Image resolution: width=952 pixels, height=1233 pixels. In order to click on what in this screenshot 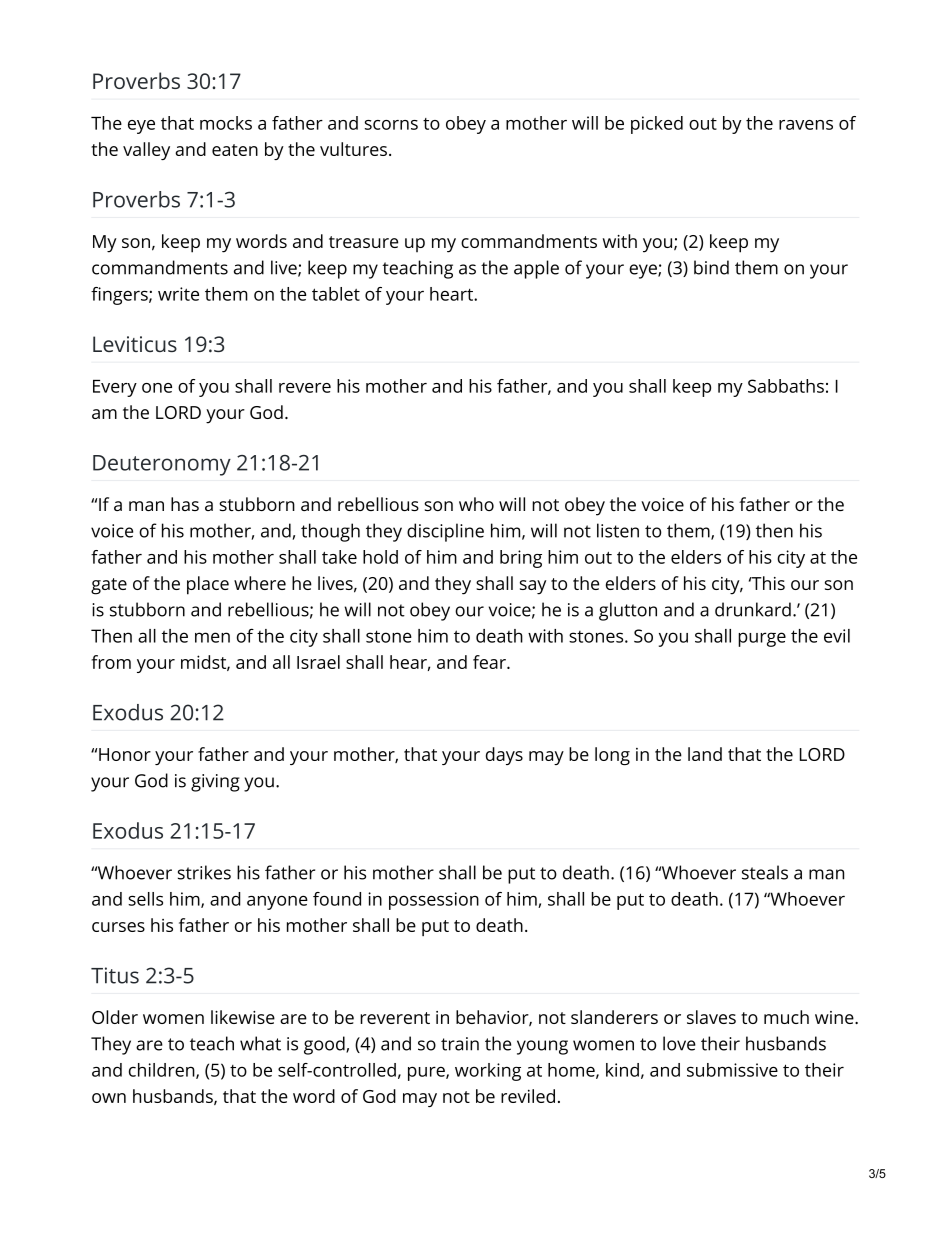, I will do `click(260, 1043)`.
